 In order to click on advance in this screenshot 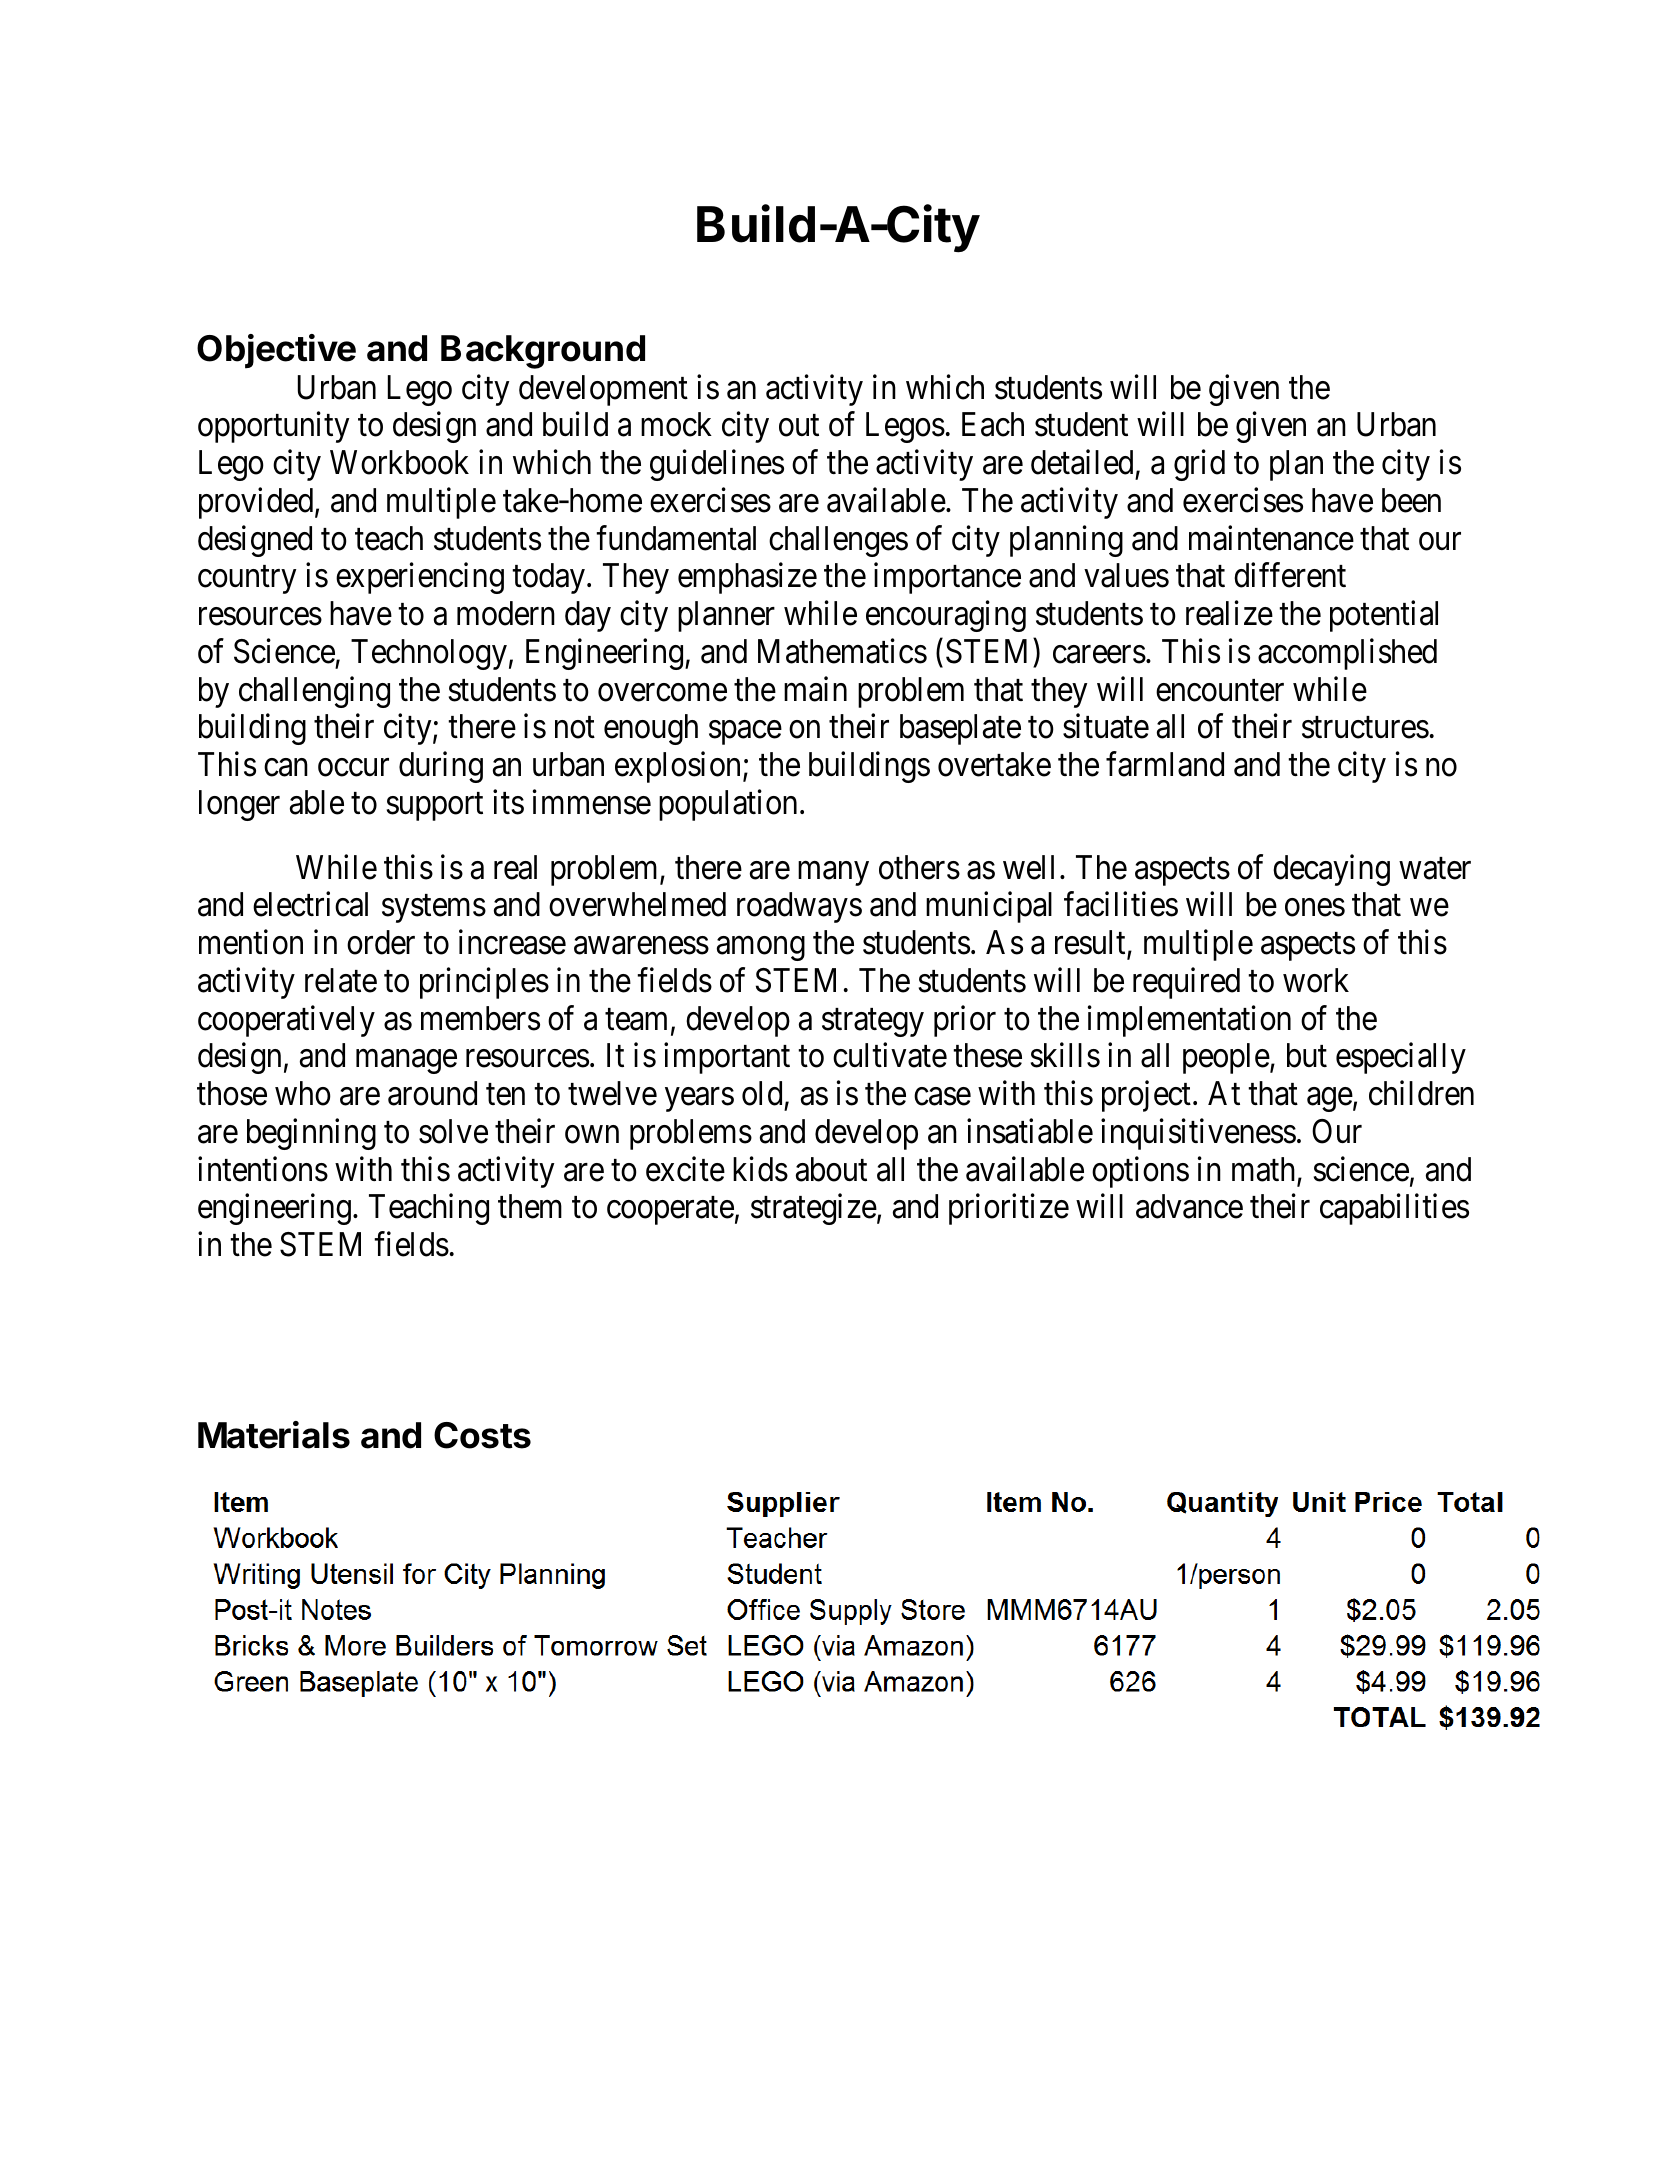, I will do `click(1189, 1206)`.
